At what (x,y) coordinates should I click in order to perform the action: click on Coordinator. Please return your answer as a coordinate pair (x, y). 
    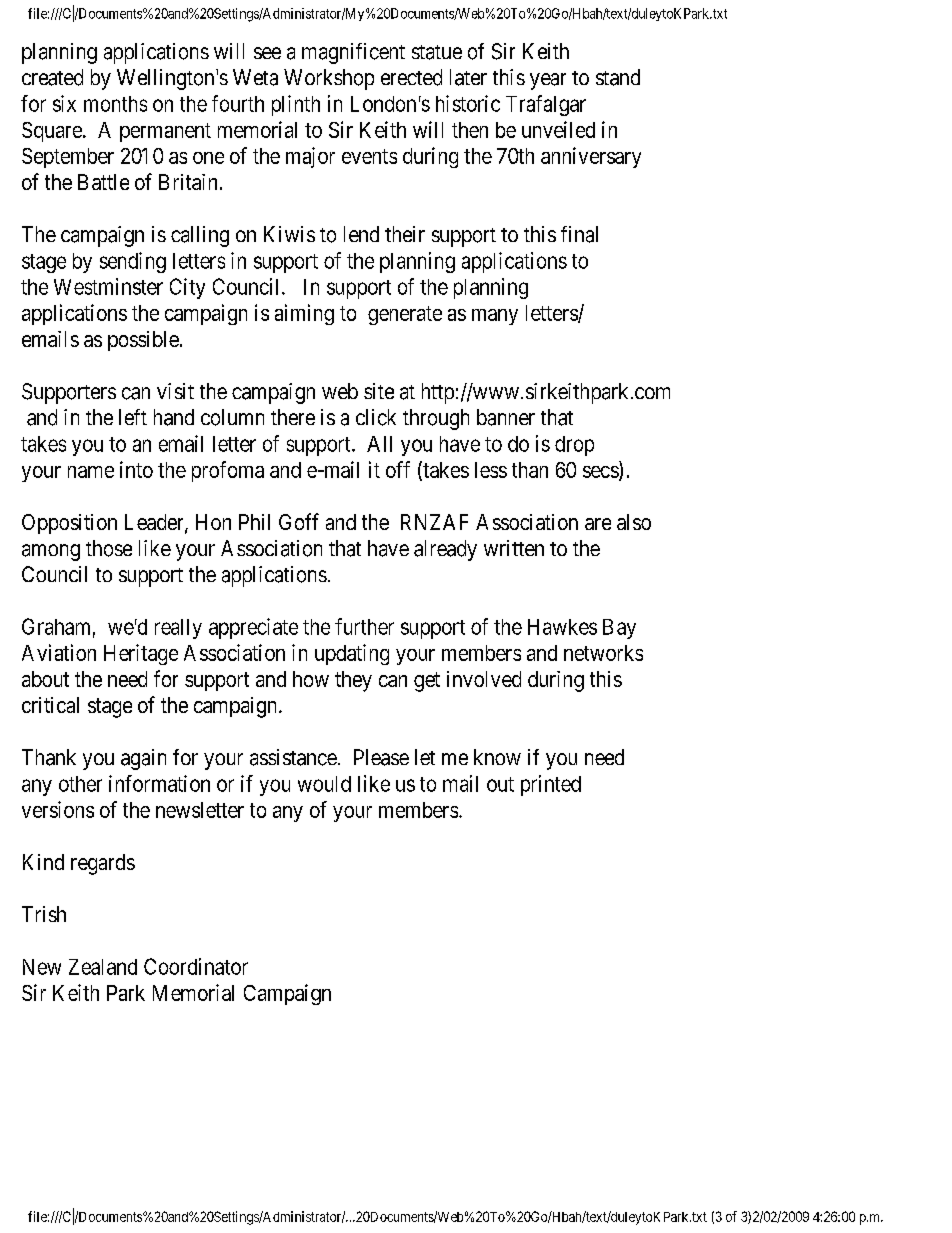
    Looking at the image, I should click on (196, 966).
